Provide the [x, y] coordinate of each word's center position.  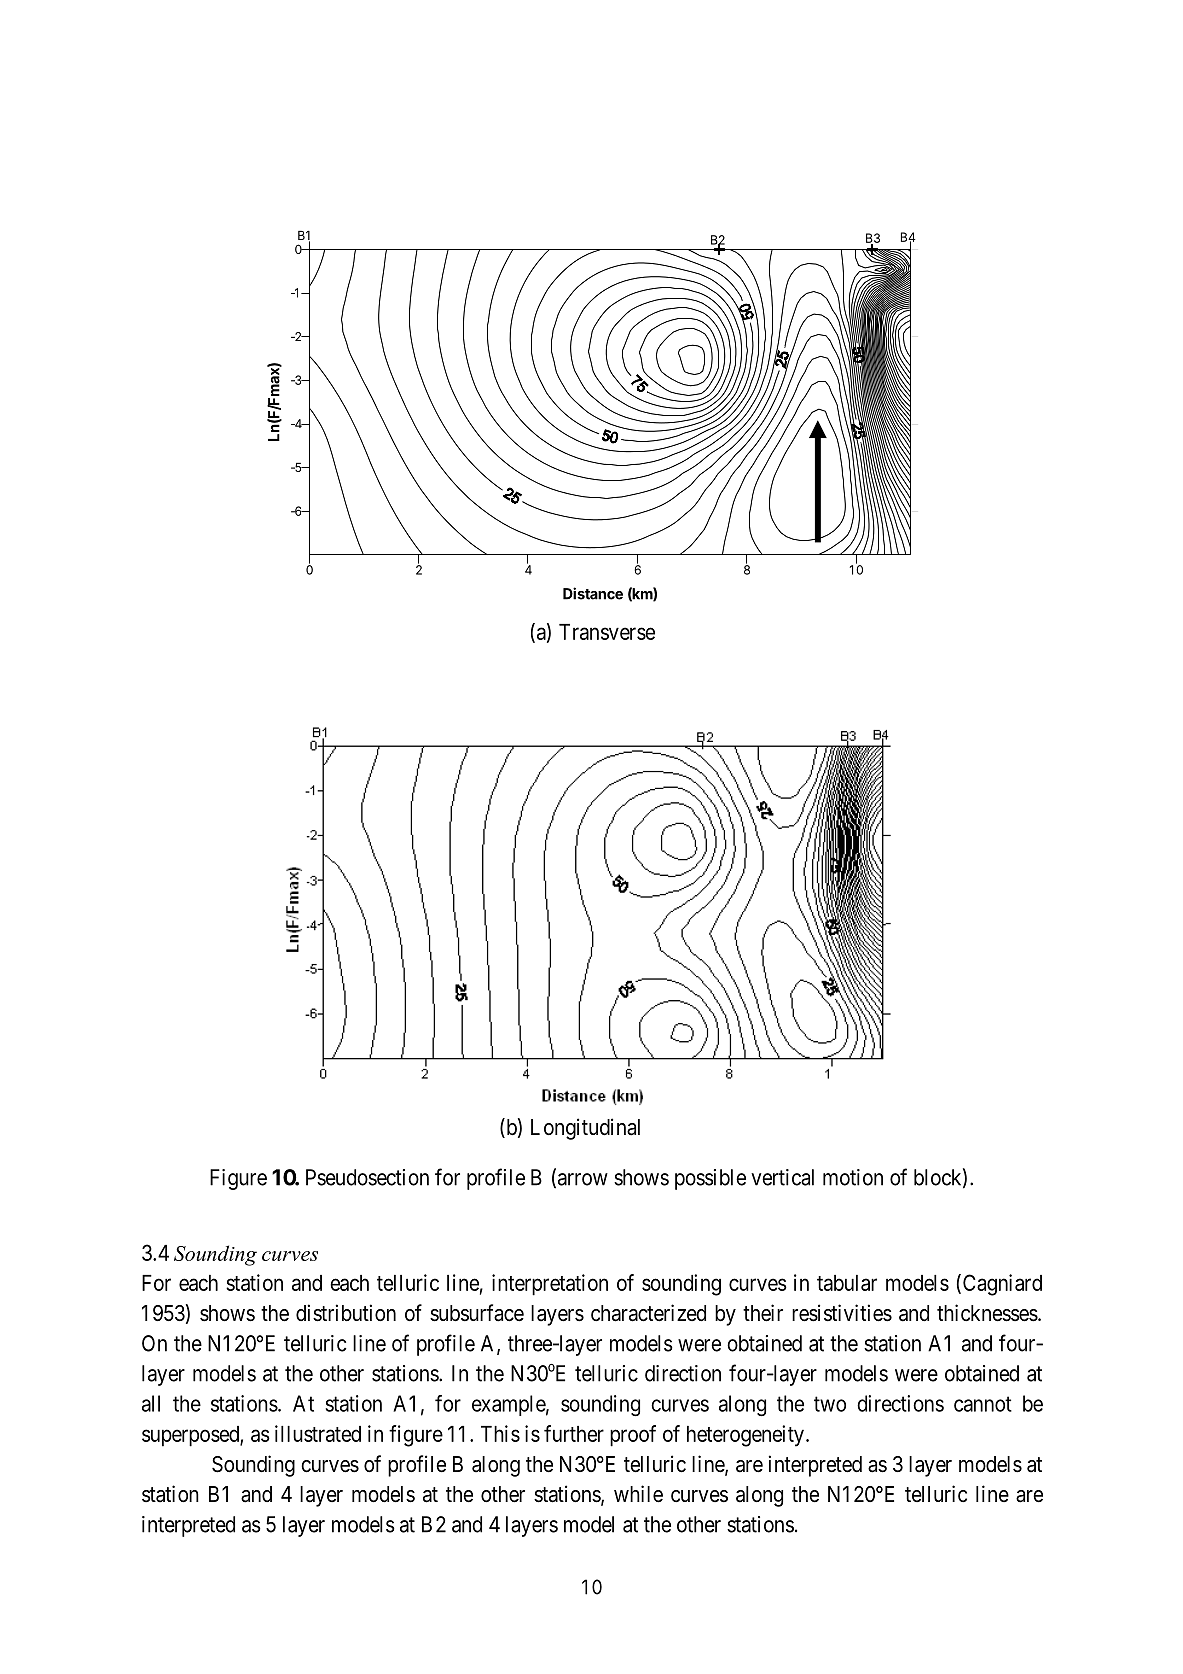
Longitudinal [585, 1129]
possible [710, 1179]
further [574, 1433]
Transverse [607, 632]
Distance [593, 593]
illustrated [318, 1433]
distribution [346, 1313]
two [830, 1404]
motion [853, 1177]
